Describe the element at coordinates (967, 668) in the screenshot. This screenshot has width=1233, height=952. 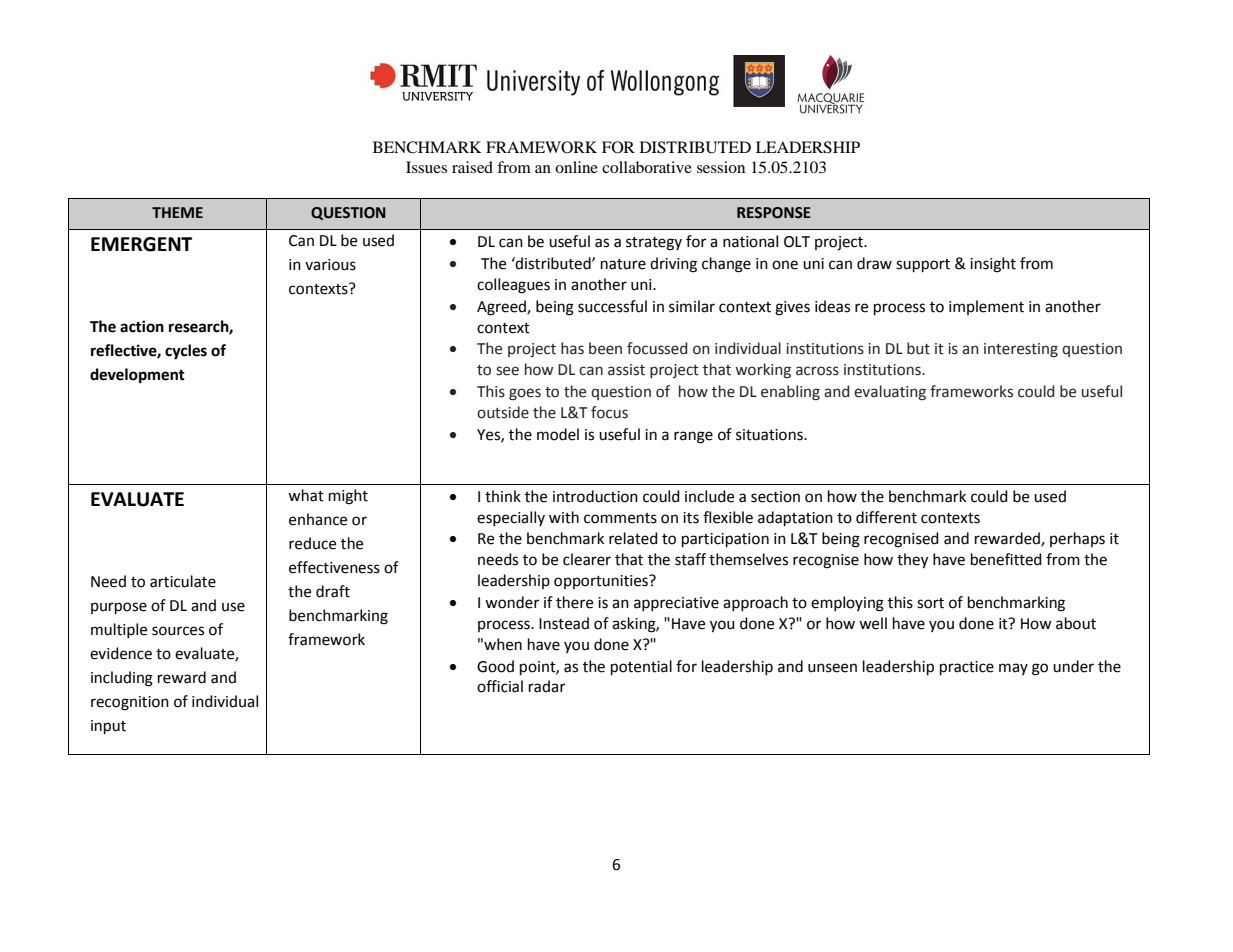
I see `practice` at that location.
